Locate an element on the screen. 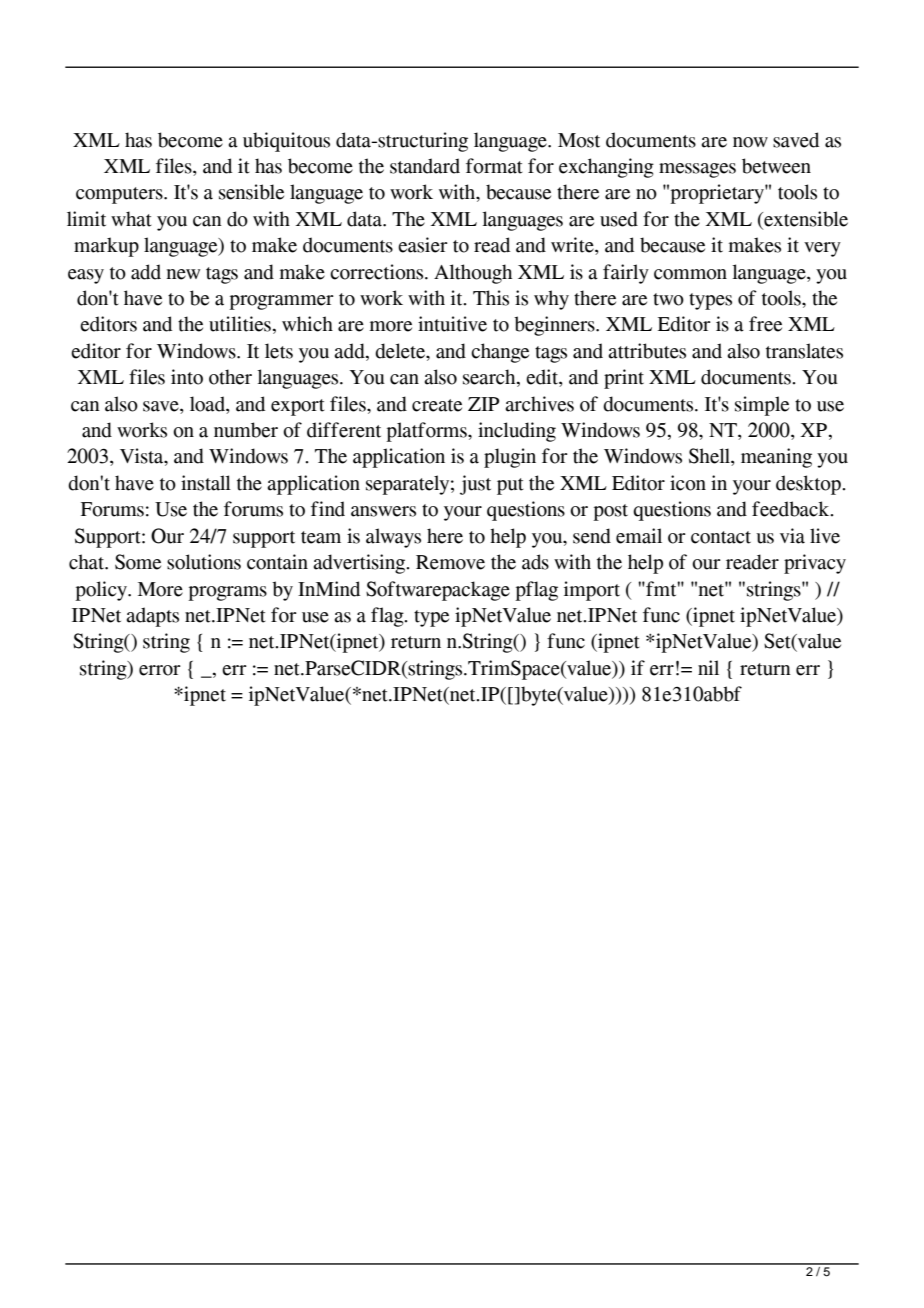 The image size is (924, 1308). ubiquitous is located at coordinates (286, 142).
